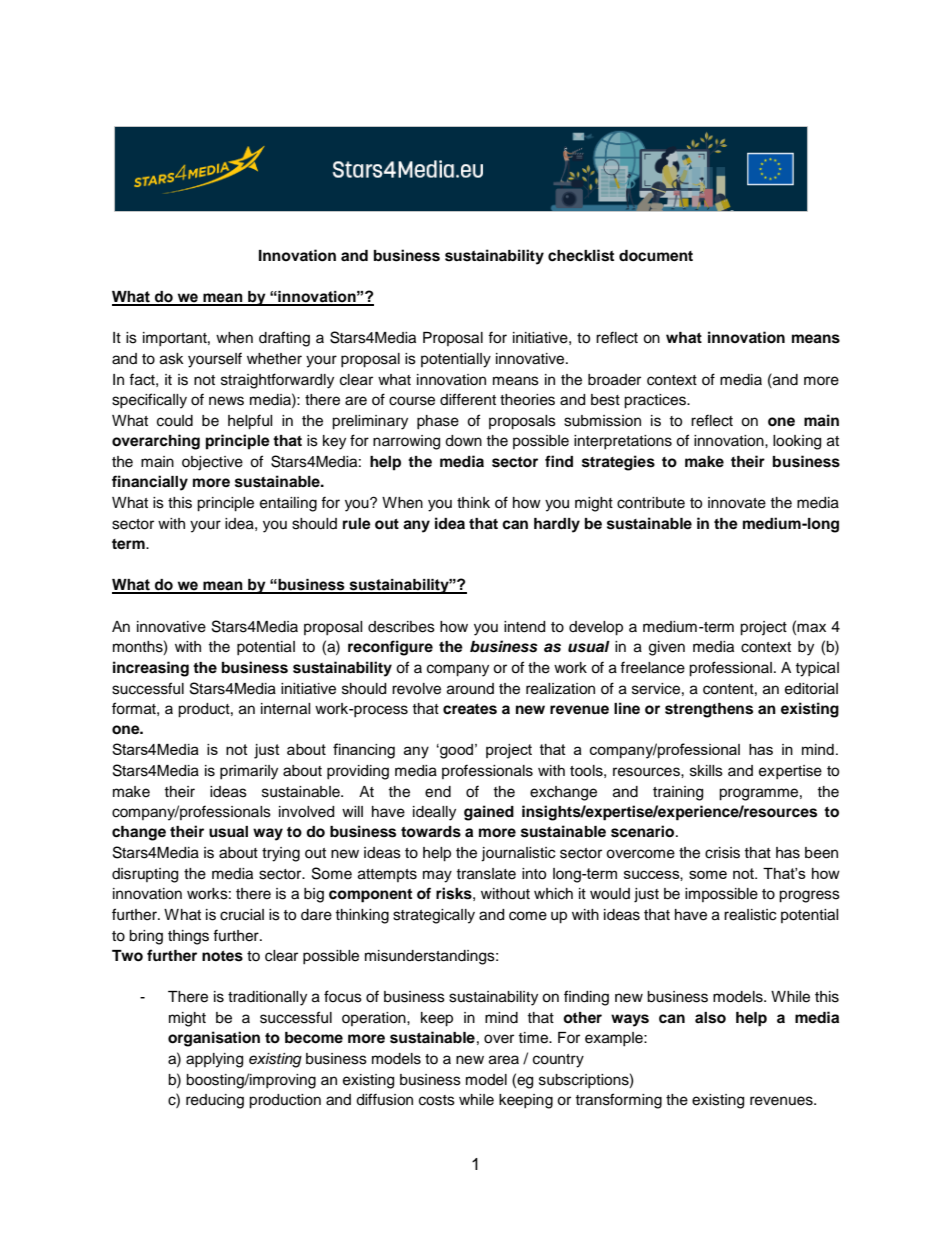 This document has height=1233, width=952. I want to click on entailing, so click(288, 504).
